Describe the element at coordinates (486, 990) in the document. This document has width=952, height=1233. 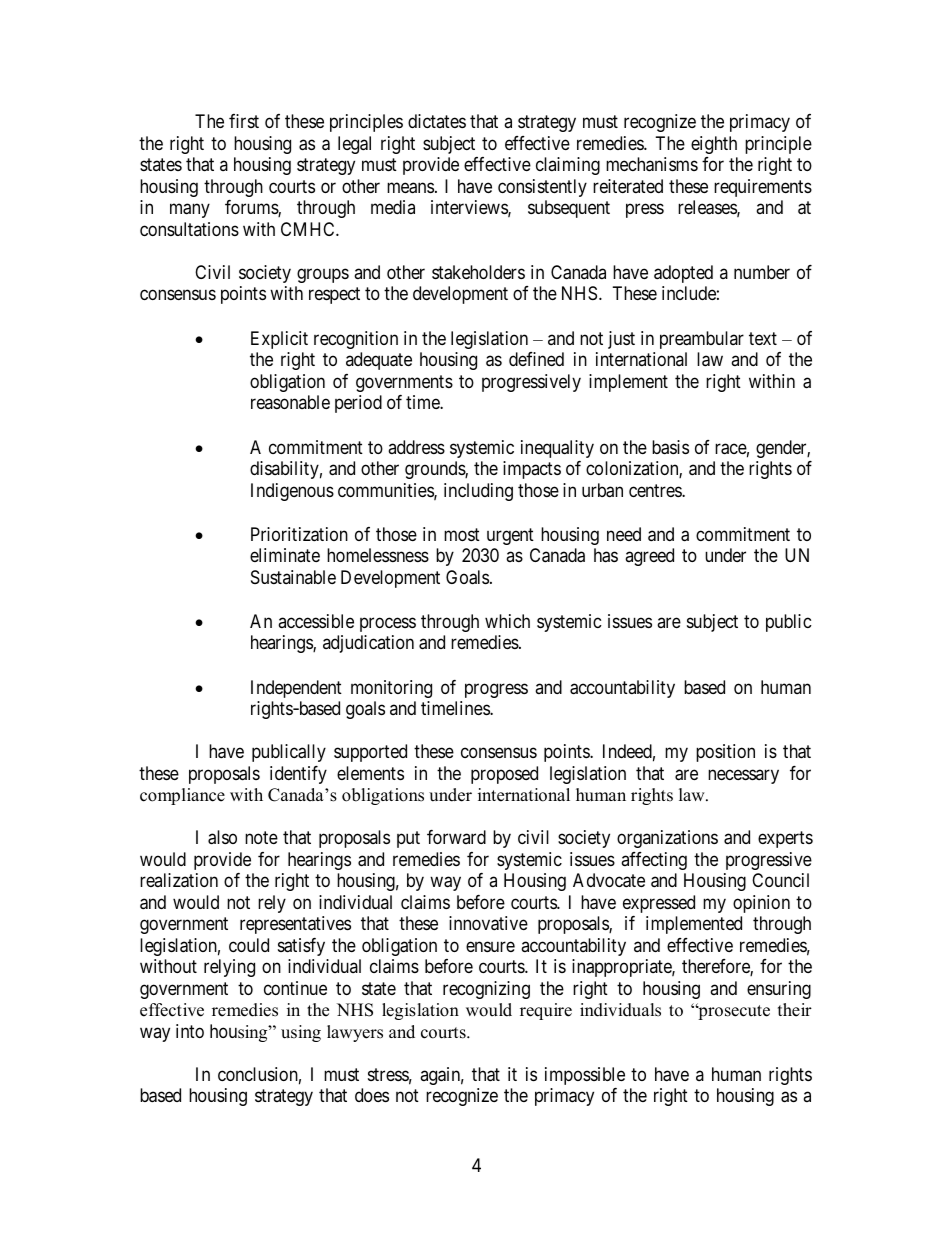
I see `recognizing` at that location.
